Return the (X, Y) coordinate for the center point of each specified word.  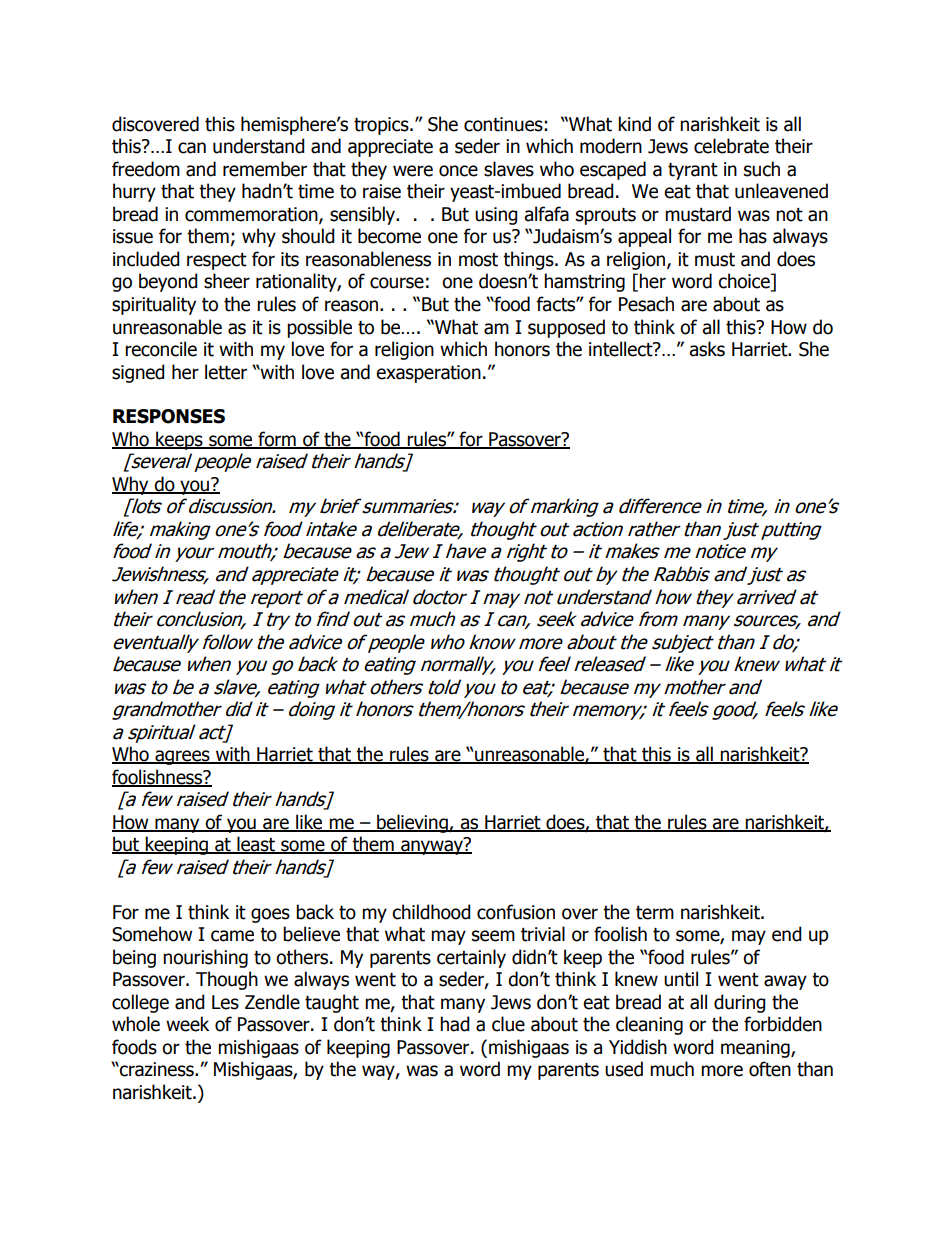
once (458, 171)
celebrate (731, 146)
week (187, 1024)
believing (412, 823)
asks (707, 349)
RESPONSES (169, 416)
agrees (182, 757)
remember (265, 169)
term (655, 913)
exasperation (428, 374)
